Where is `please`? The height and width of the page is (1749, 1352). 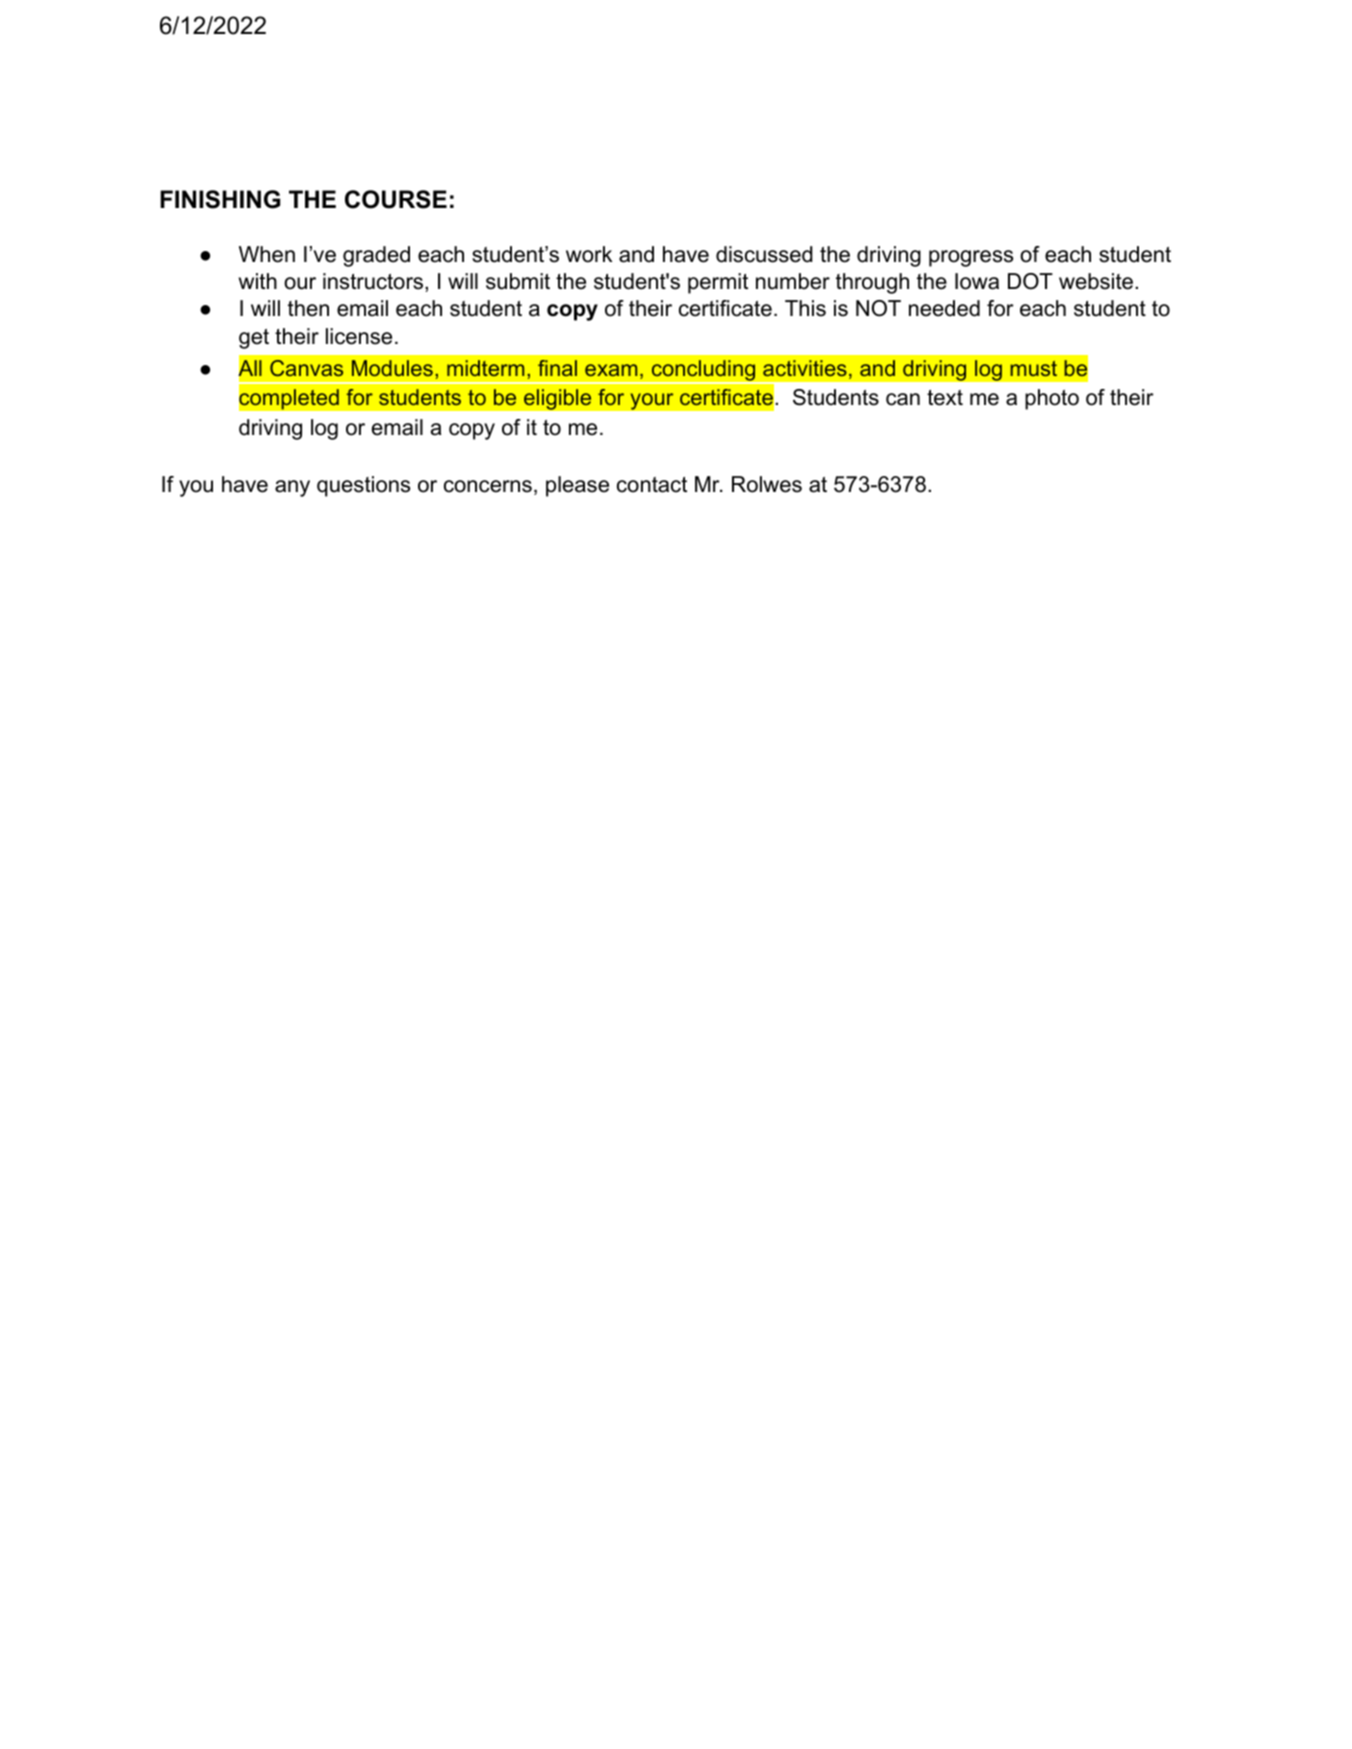 please is located at coordinates (577, 486).
